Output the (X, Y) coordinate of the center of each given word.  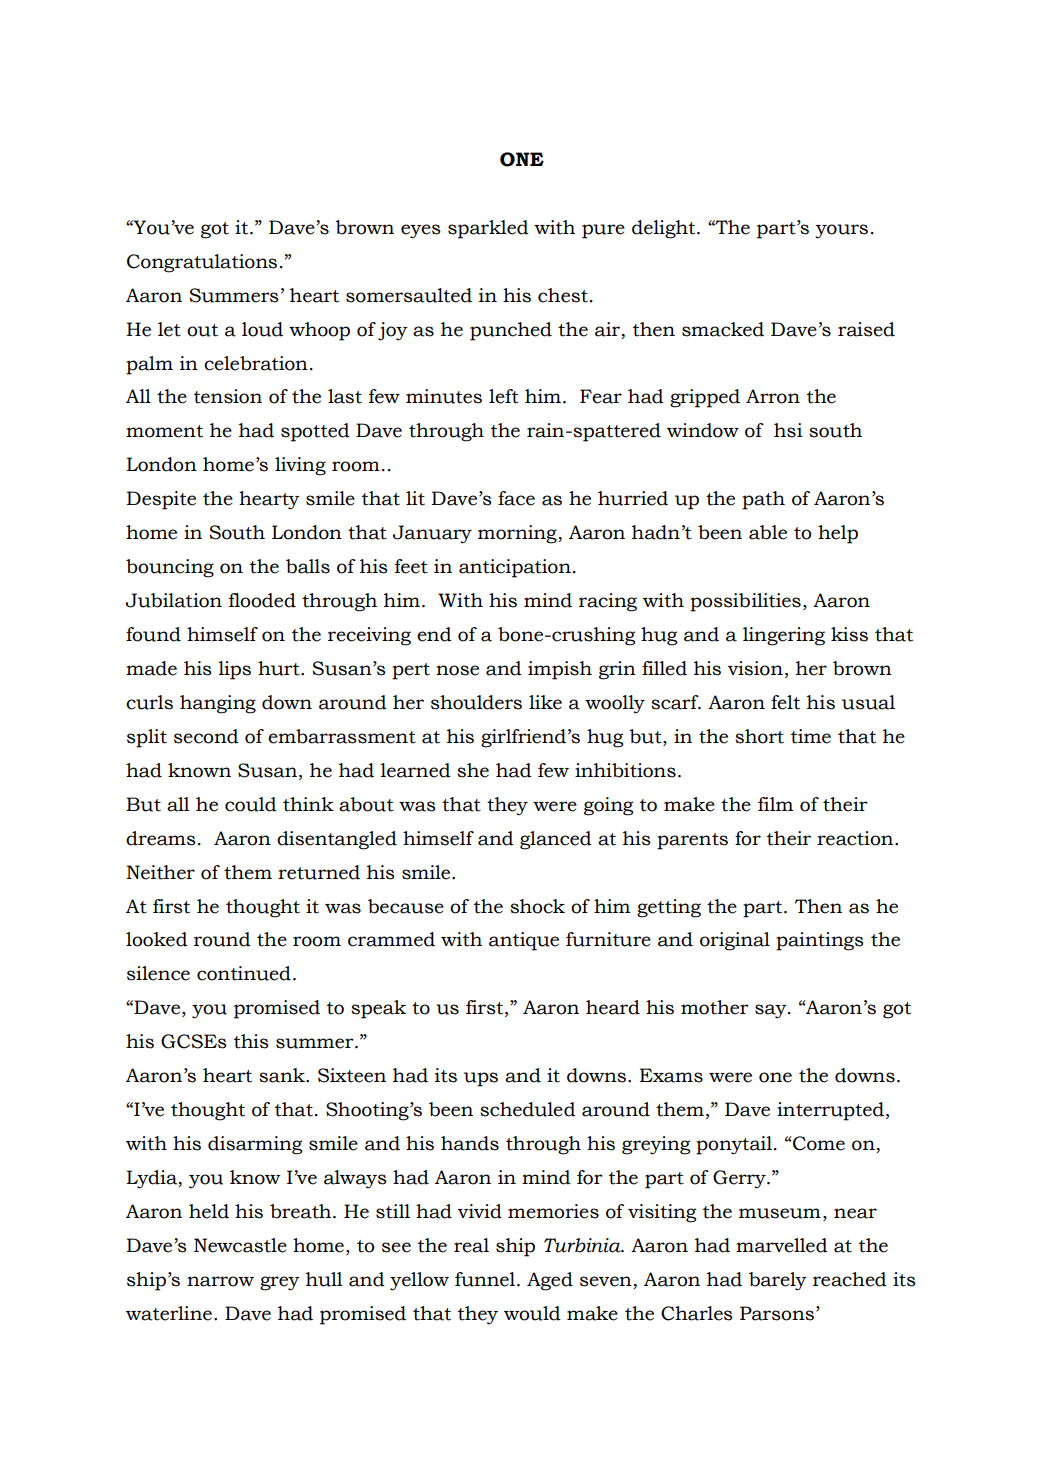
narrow (220, 1281)
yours (841, 231)
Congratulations (202, 263)
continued (244, 973)
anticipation (515, 568)
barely (778, 1281)
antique (524, 941)
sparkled (488, 229)
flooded (262, 600)
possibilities (745, 602)
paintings (820, 941)
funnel (485, 1279)
